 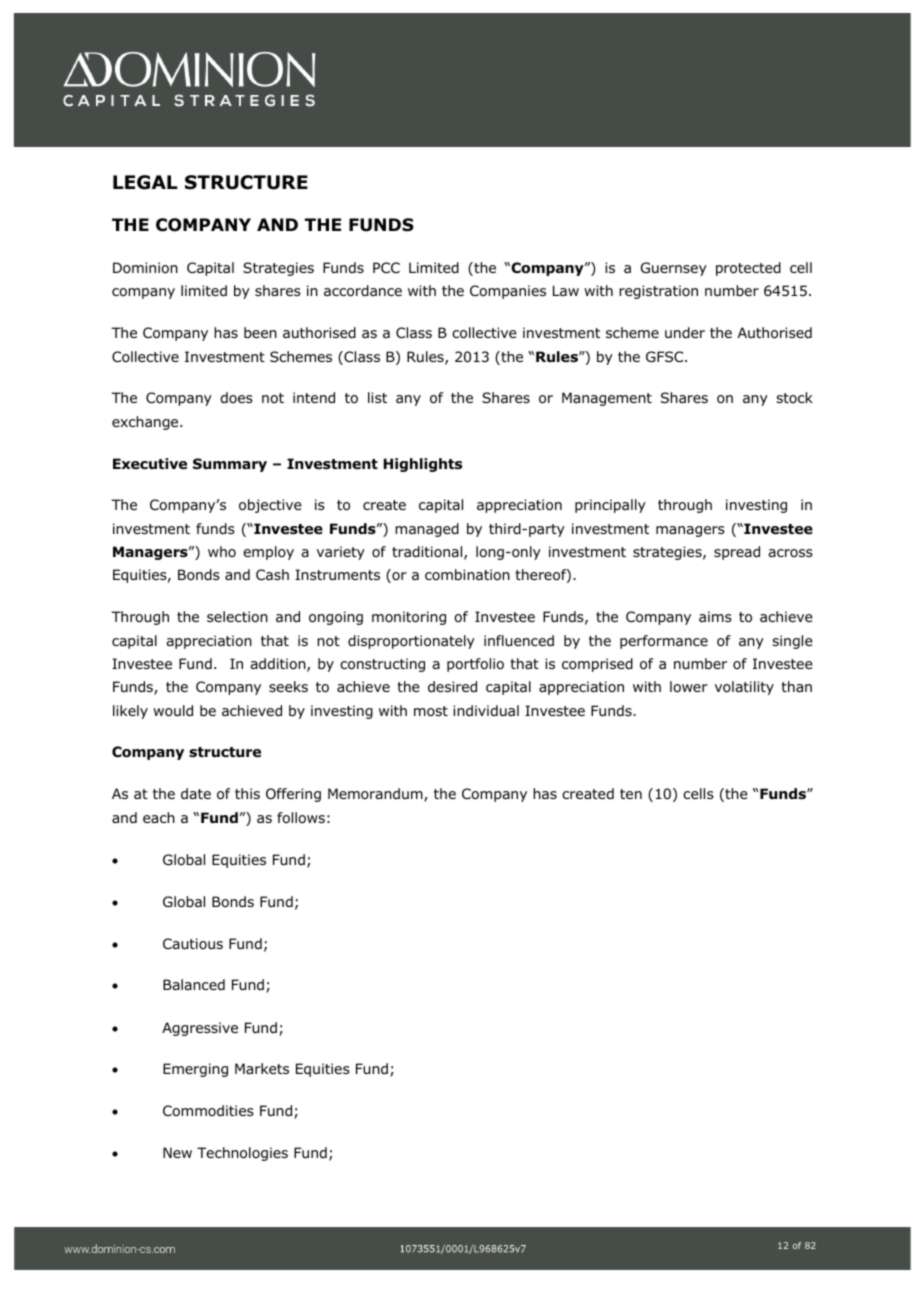 I want to click on addition, so click(x=279, y=665).
